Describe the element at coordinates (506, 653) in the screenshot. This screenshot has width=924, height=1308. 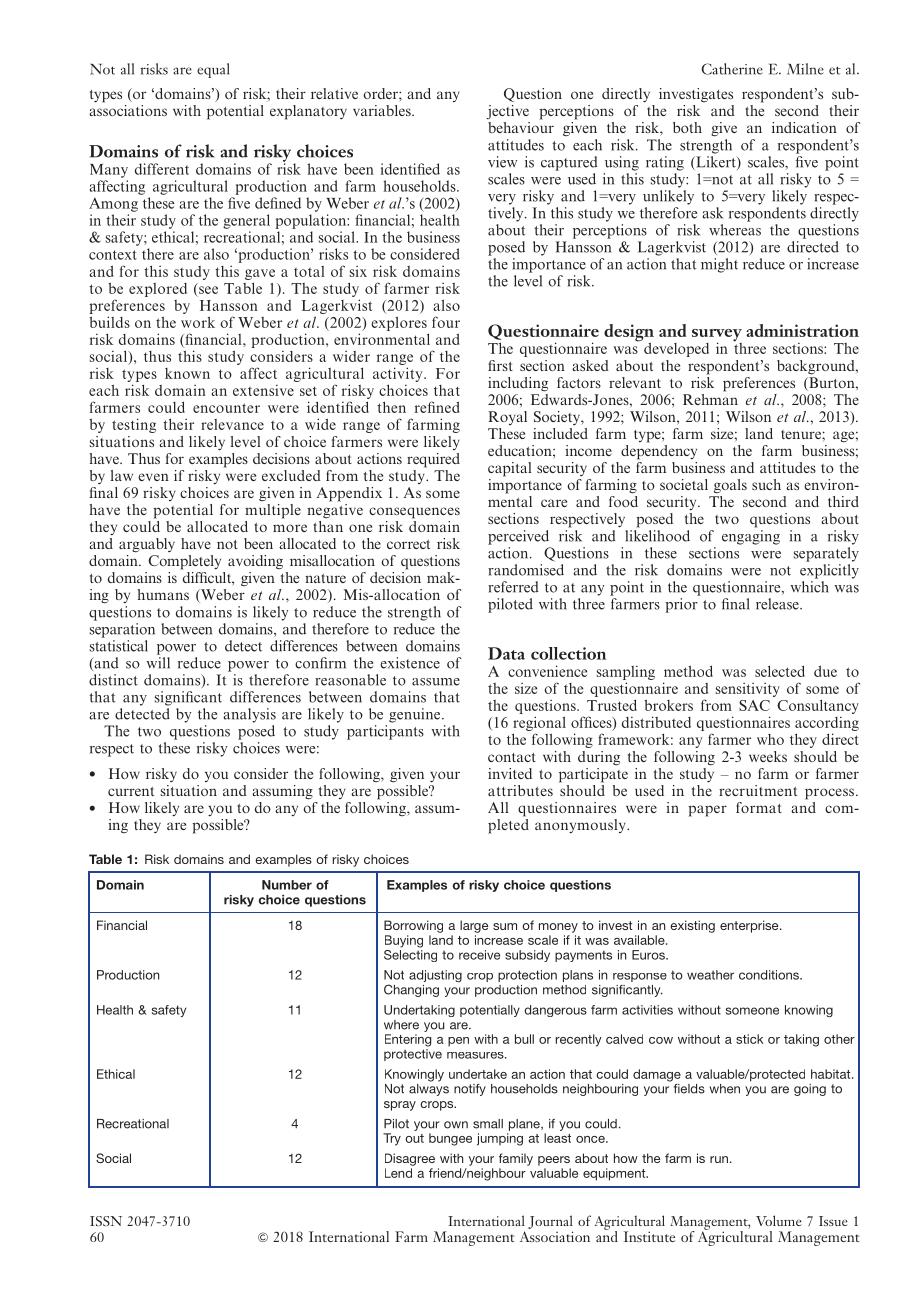
I see `Data` at that location.
